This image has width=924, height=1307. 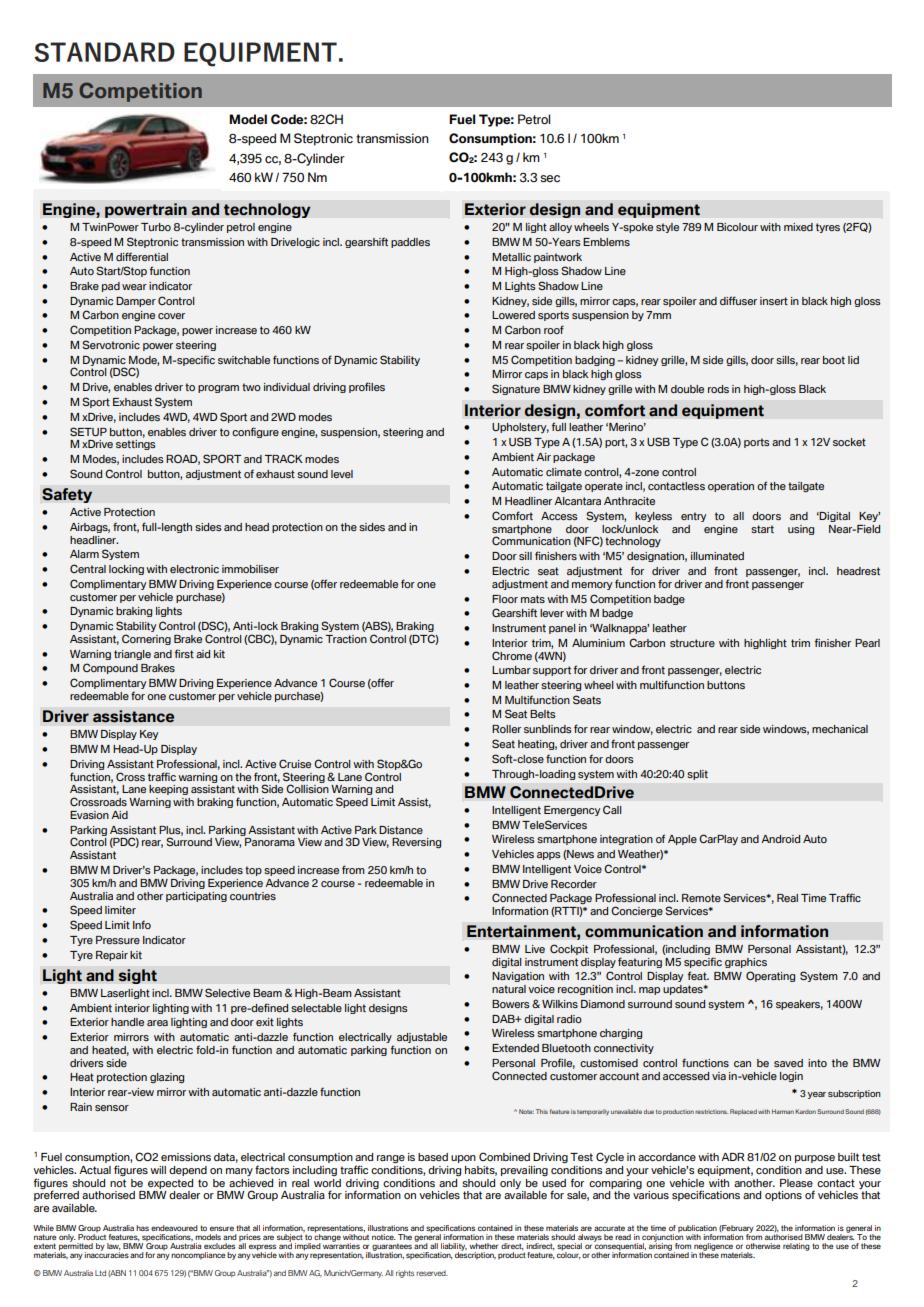 What do you see at coordinates (113, 1246) in the image?
I see `law` at bounding box center [113, 1246].
